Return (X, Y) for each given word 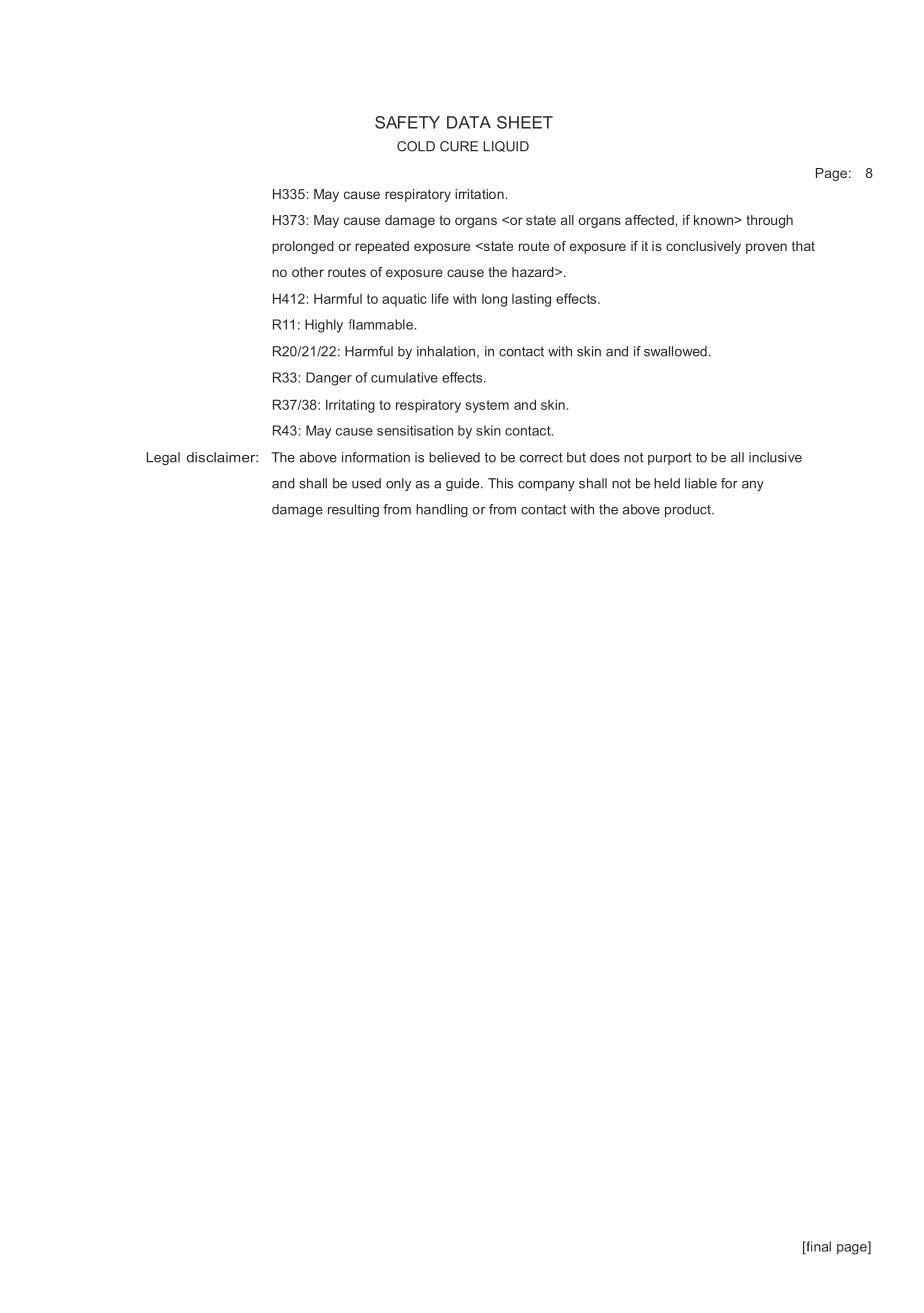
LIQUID (506, 146)
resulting (353, 510)
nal (822, 1246)
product (689, 510)
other (308, 272)
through (769, 221)
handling (442, 510)
